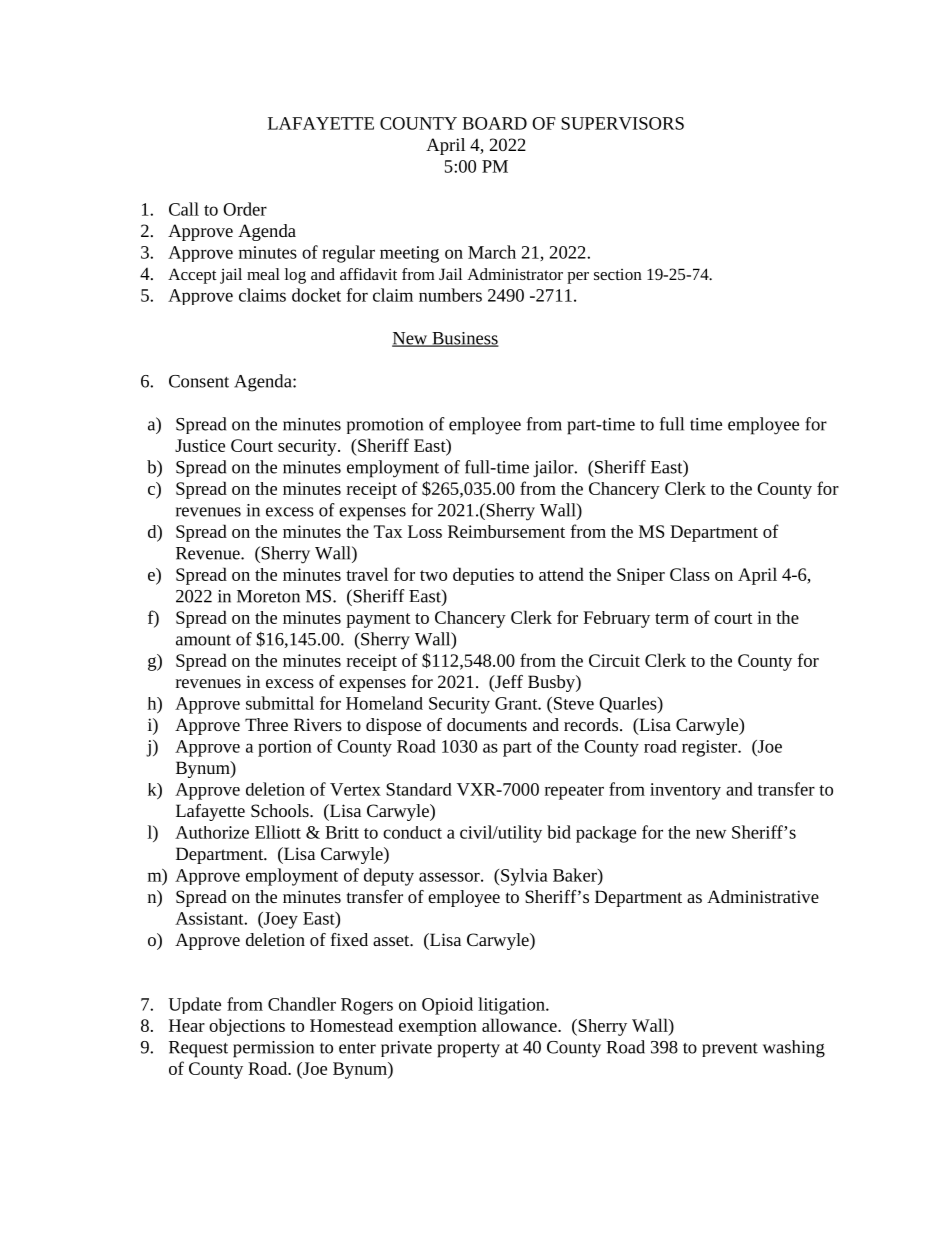 This screenshot has height=1233, width=952. I want to click on objections, so click(247, 1027).
